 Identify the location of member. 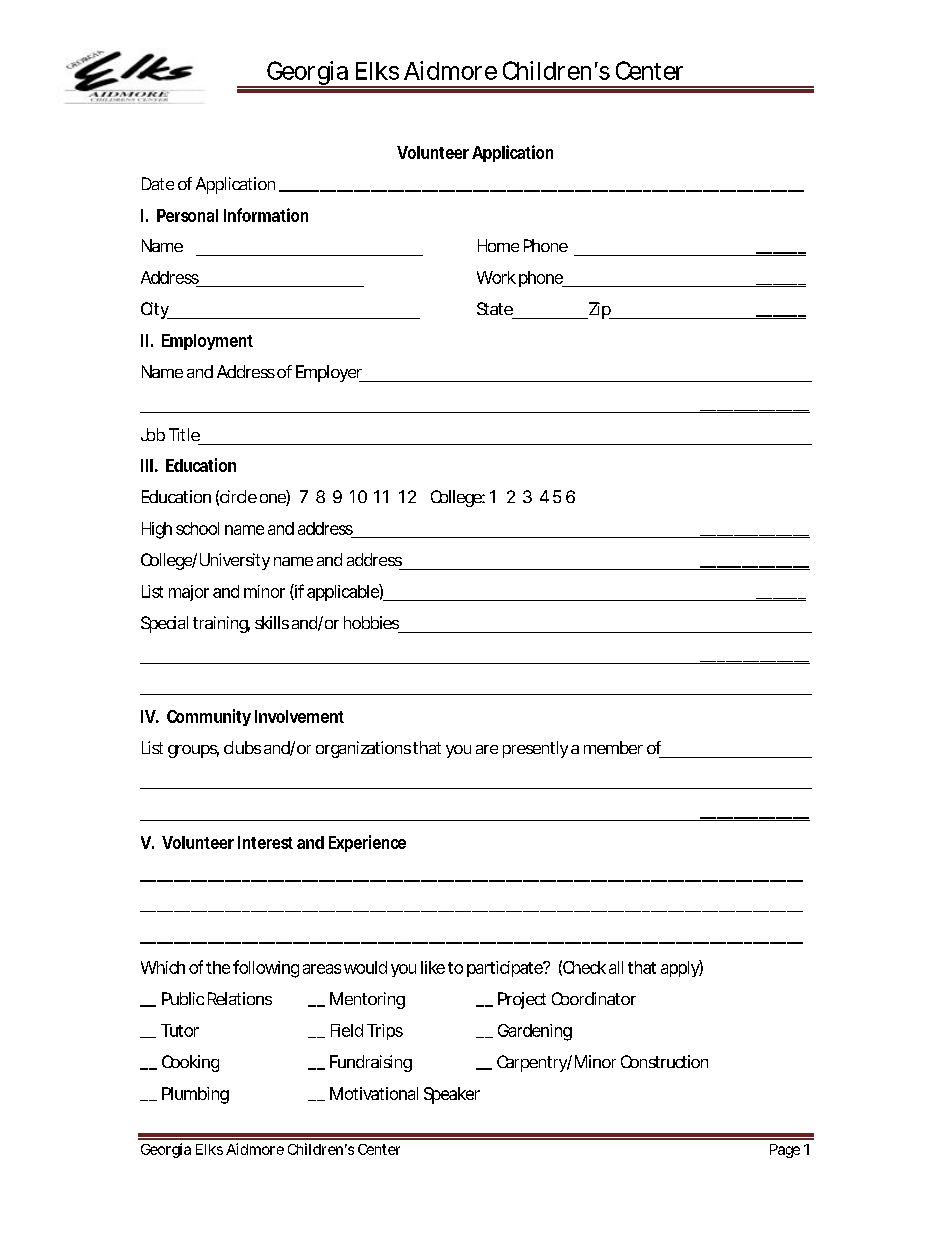
(613, 747).
